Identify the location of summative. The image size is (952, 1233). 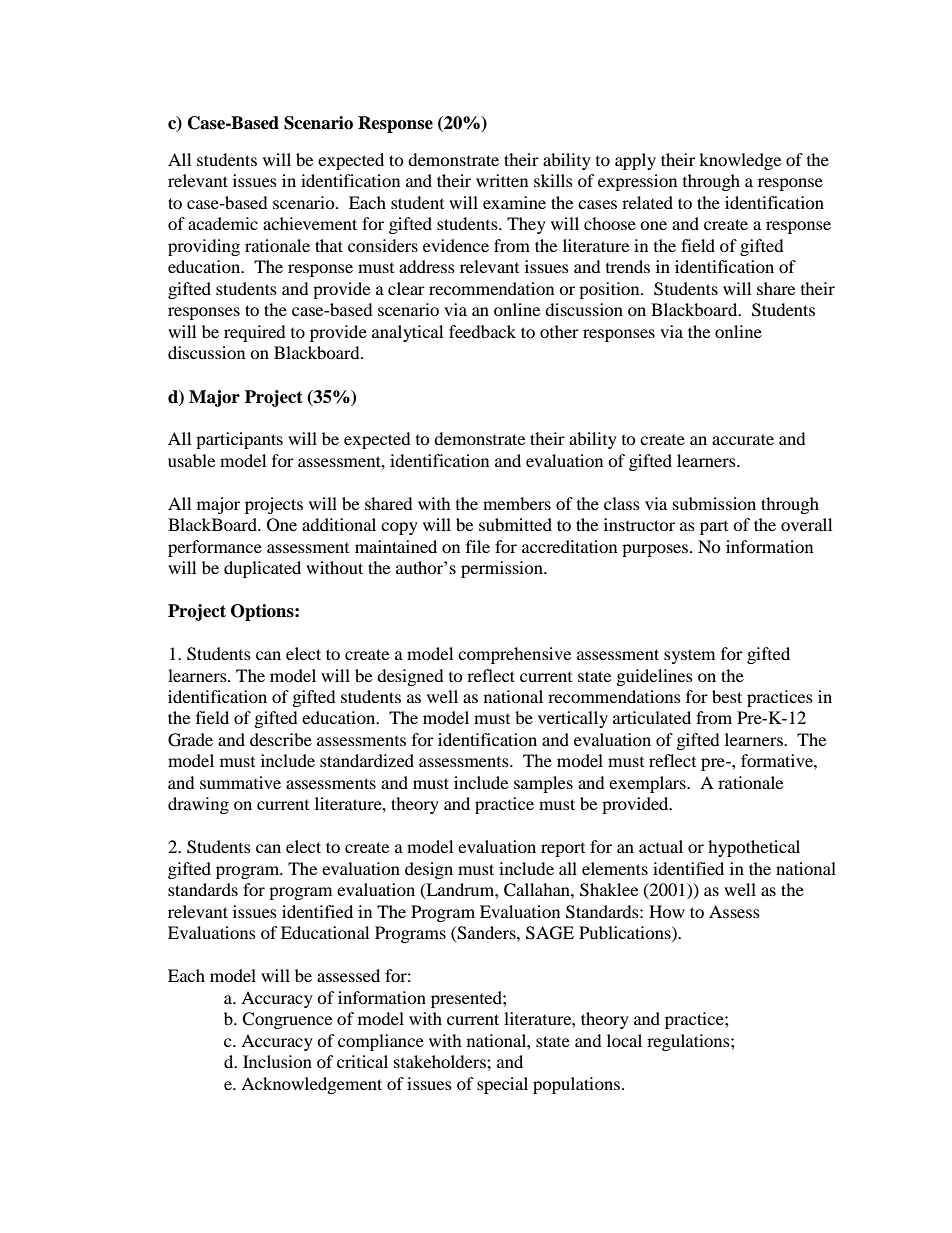
(240, 782).
